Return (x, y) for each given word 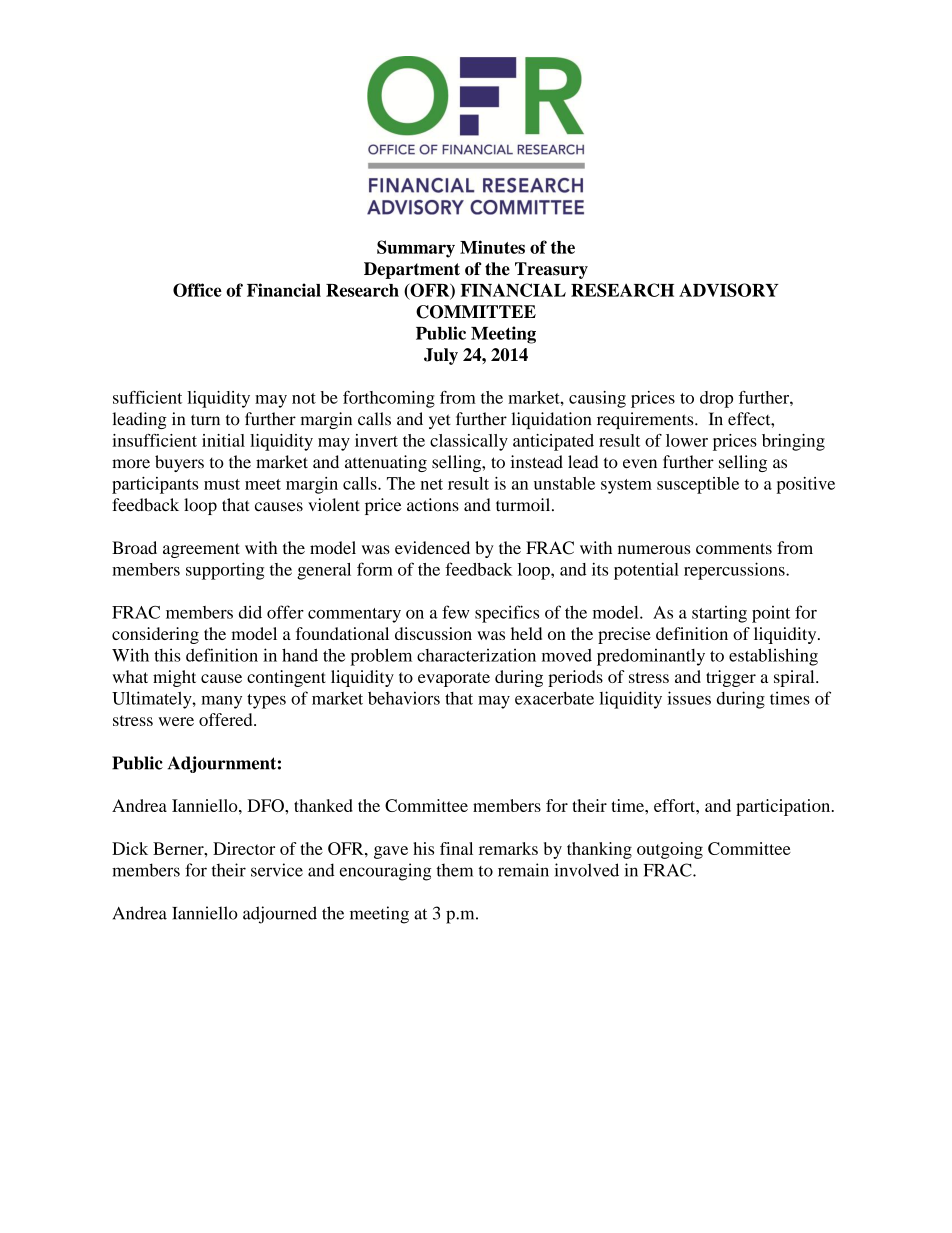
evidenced (432, 547)
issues (689, 698)
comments (734, 548)
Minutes (492, 247)
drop (716, 399)
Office (197, 290)
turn (205, 420)
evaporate (454, 679)
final (456, 848)
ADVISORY (729, 290)
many (221, 702)
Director (244, 848)
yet (440, 421)
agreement (201, 550)
